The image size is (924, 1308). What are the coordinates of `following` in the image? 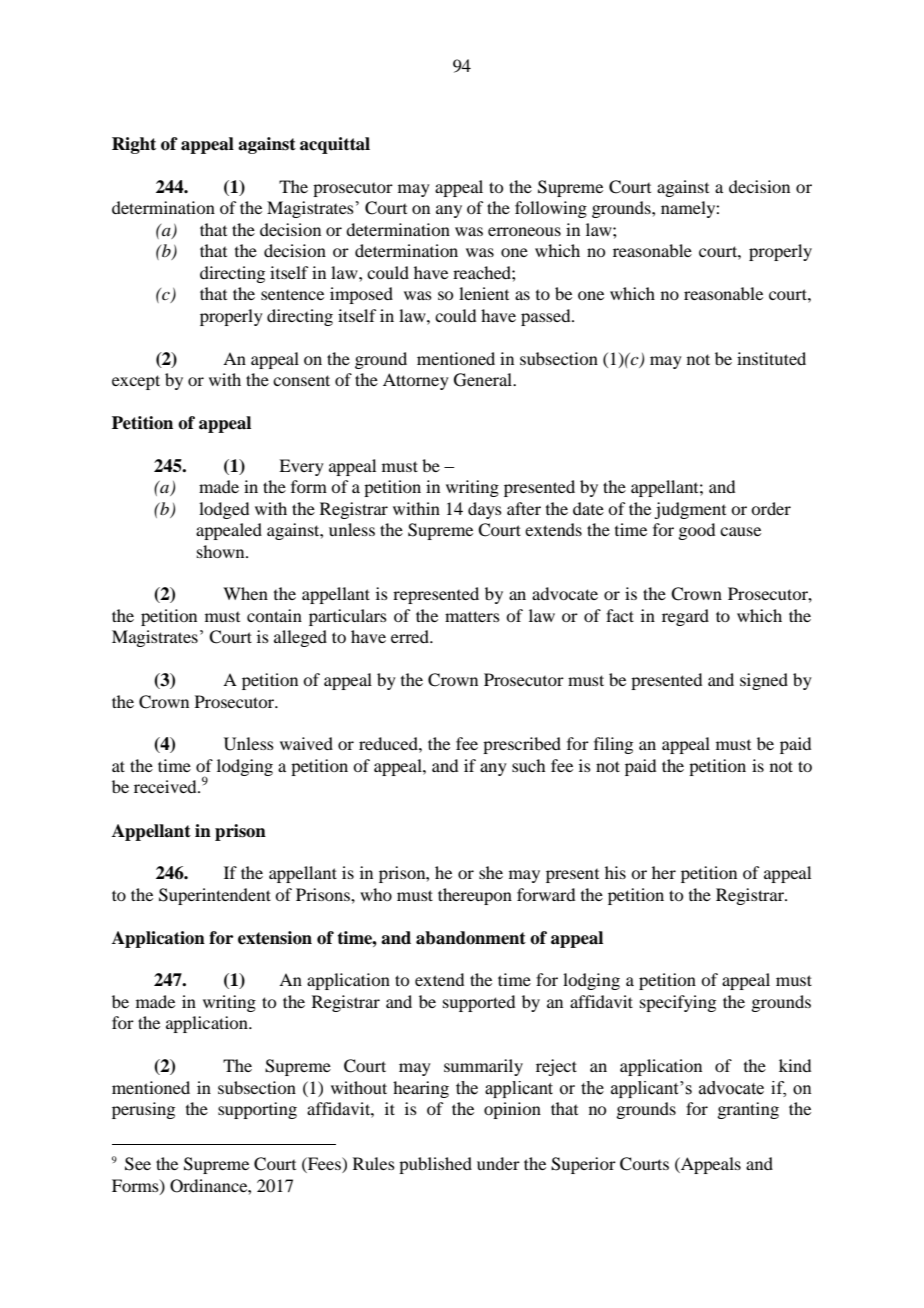 It's located at (551, 209).
